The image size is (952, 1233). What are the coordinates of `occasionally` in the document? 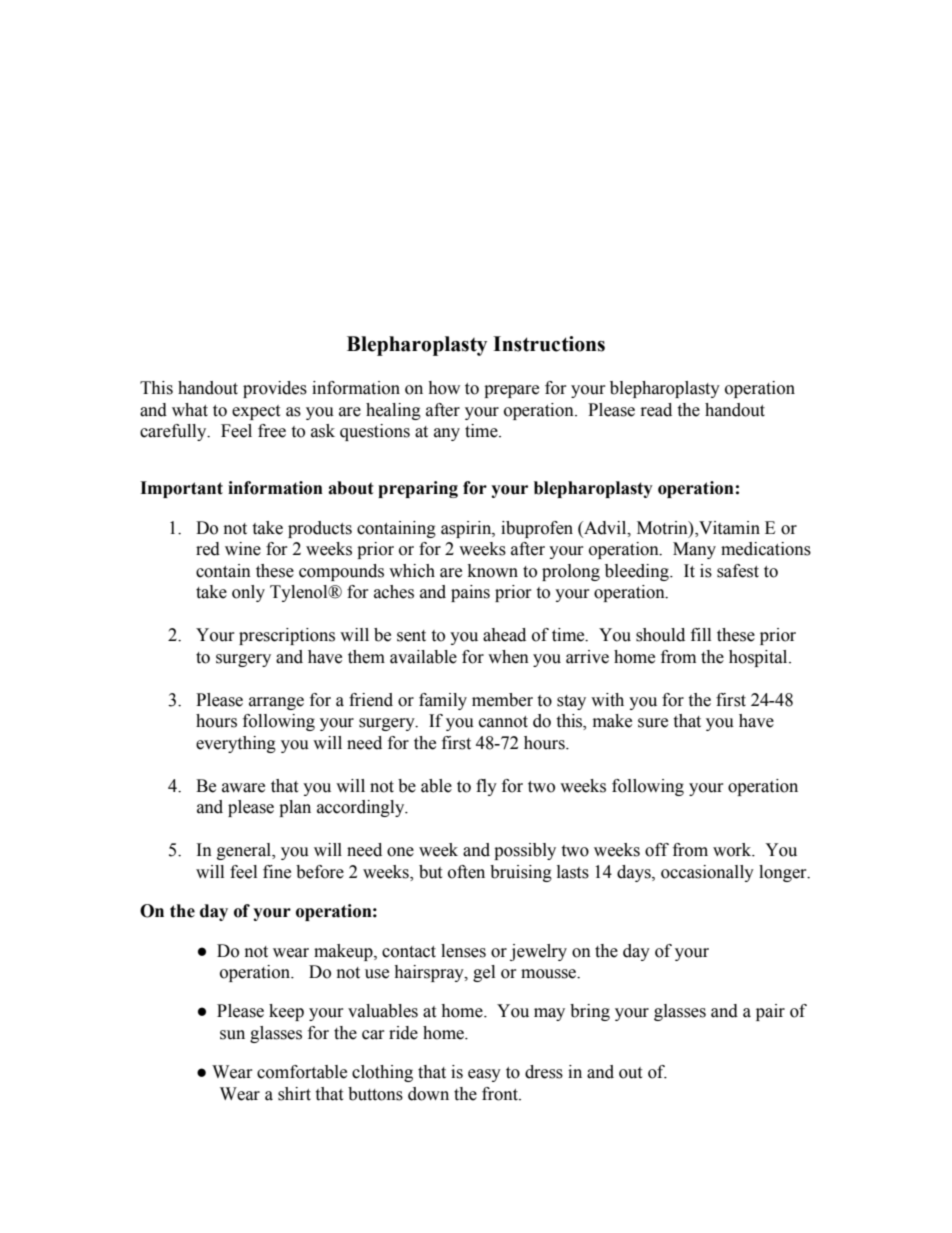 It's located at (707, 873).
